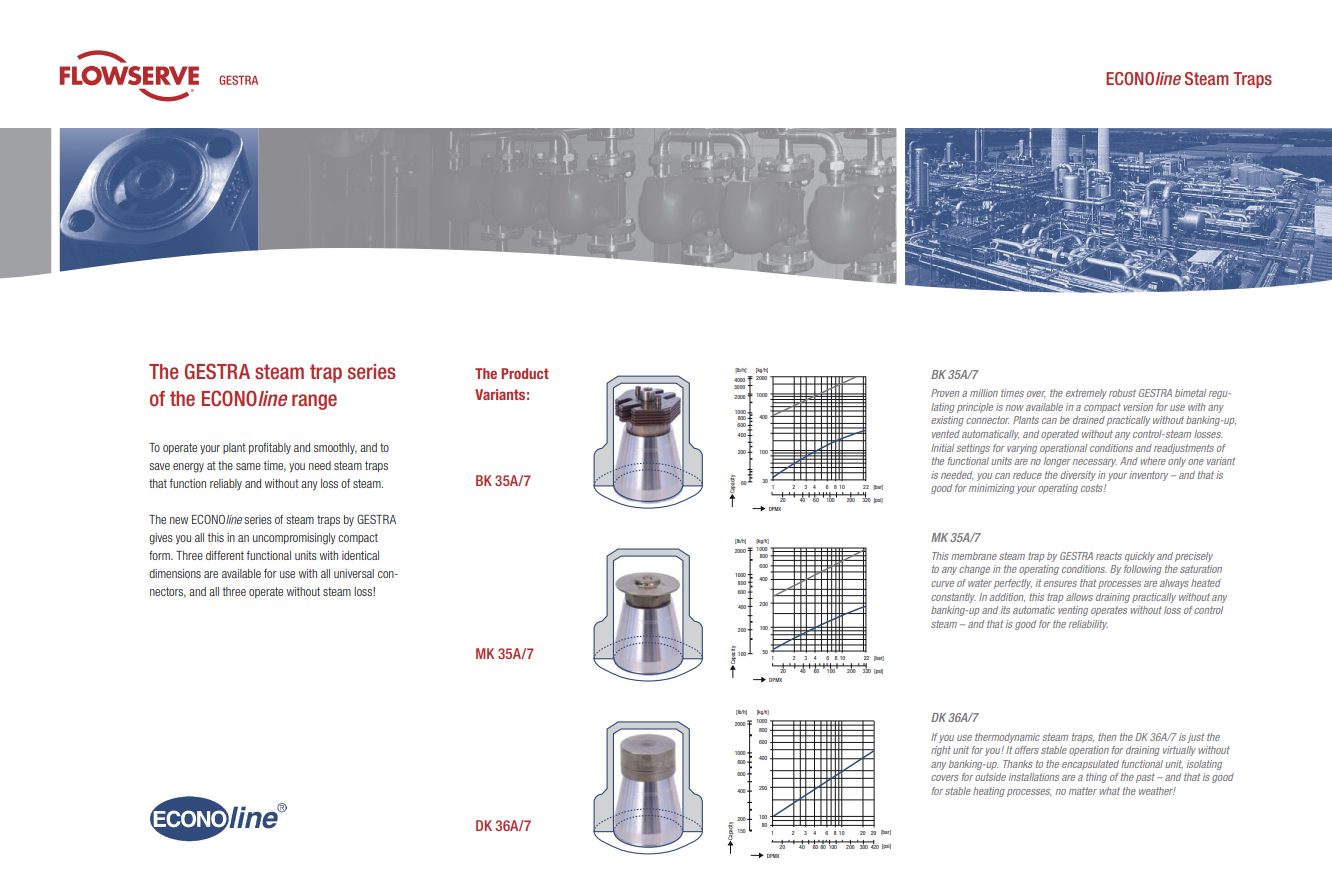  I want to click on reacts, so click(1109, 556).
